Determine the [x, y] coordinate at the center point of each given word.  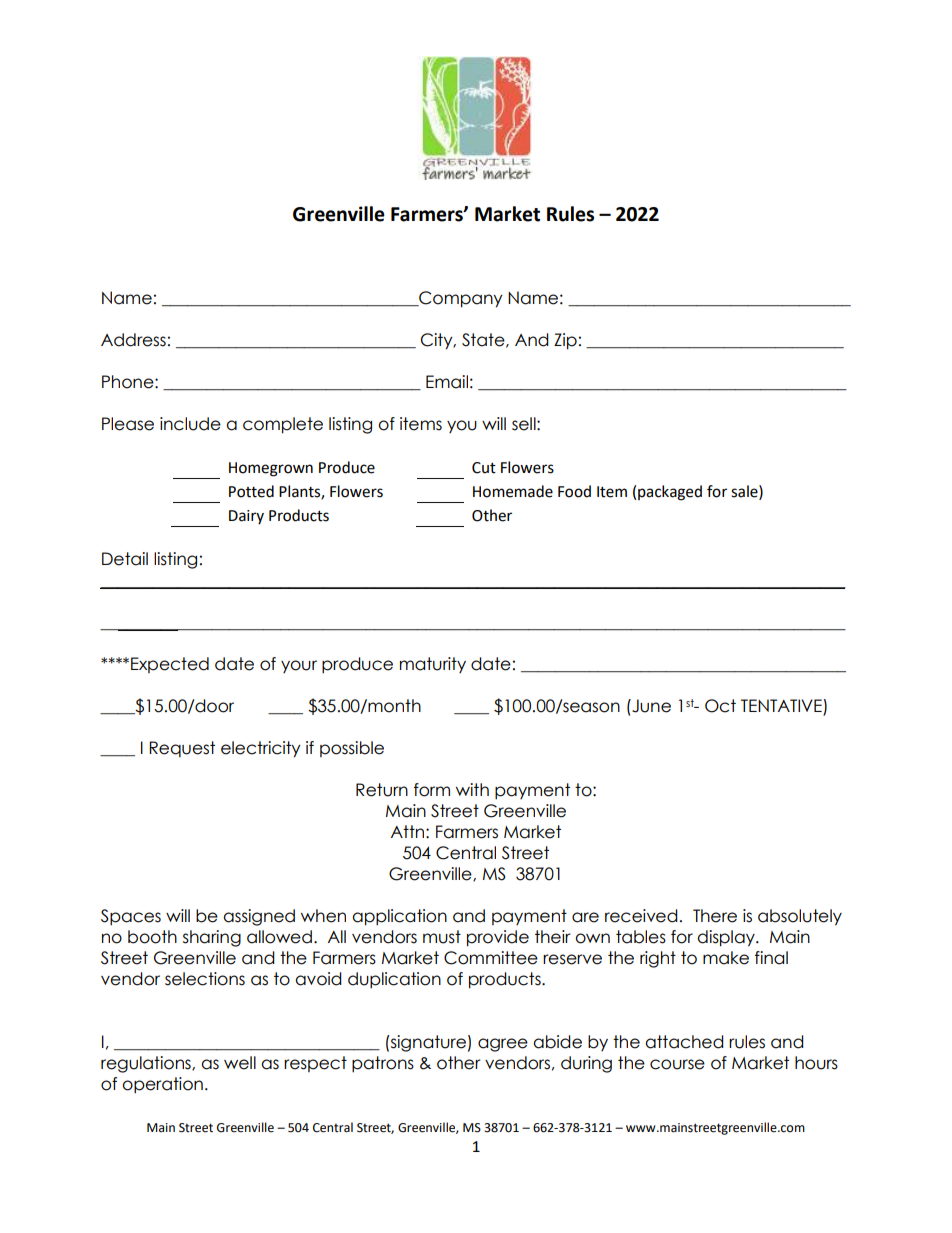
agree [503, 1045]
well [240, 1063]
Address [133, 340]
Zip [565, 341]
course [677, 1064]
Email [447, 382]
